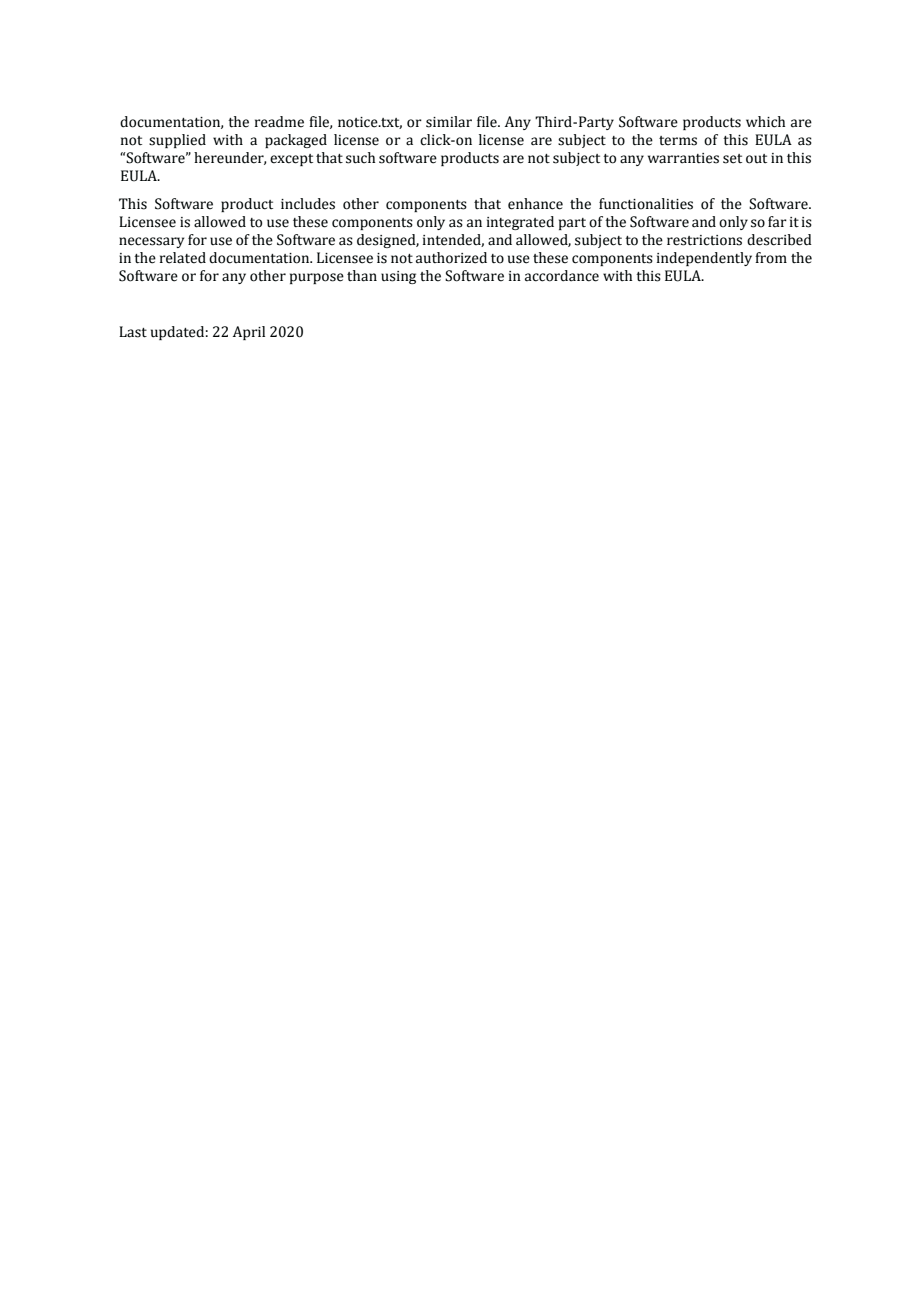 The height and width of the image is (1307, 924). I want to click on similar, so click(449, 122).
